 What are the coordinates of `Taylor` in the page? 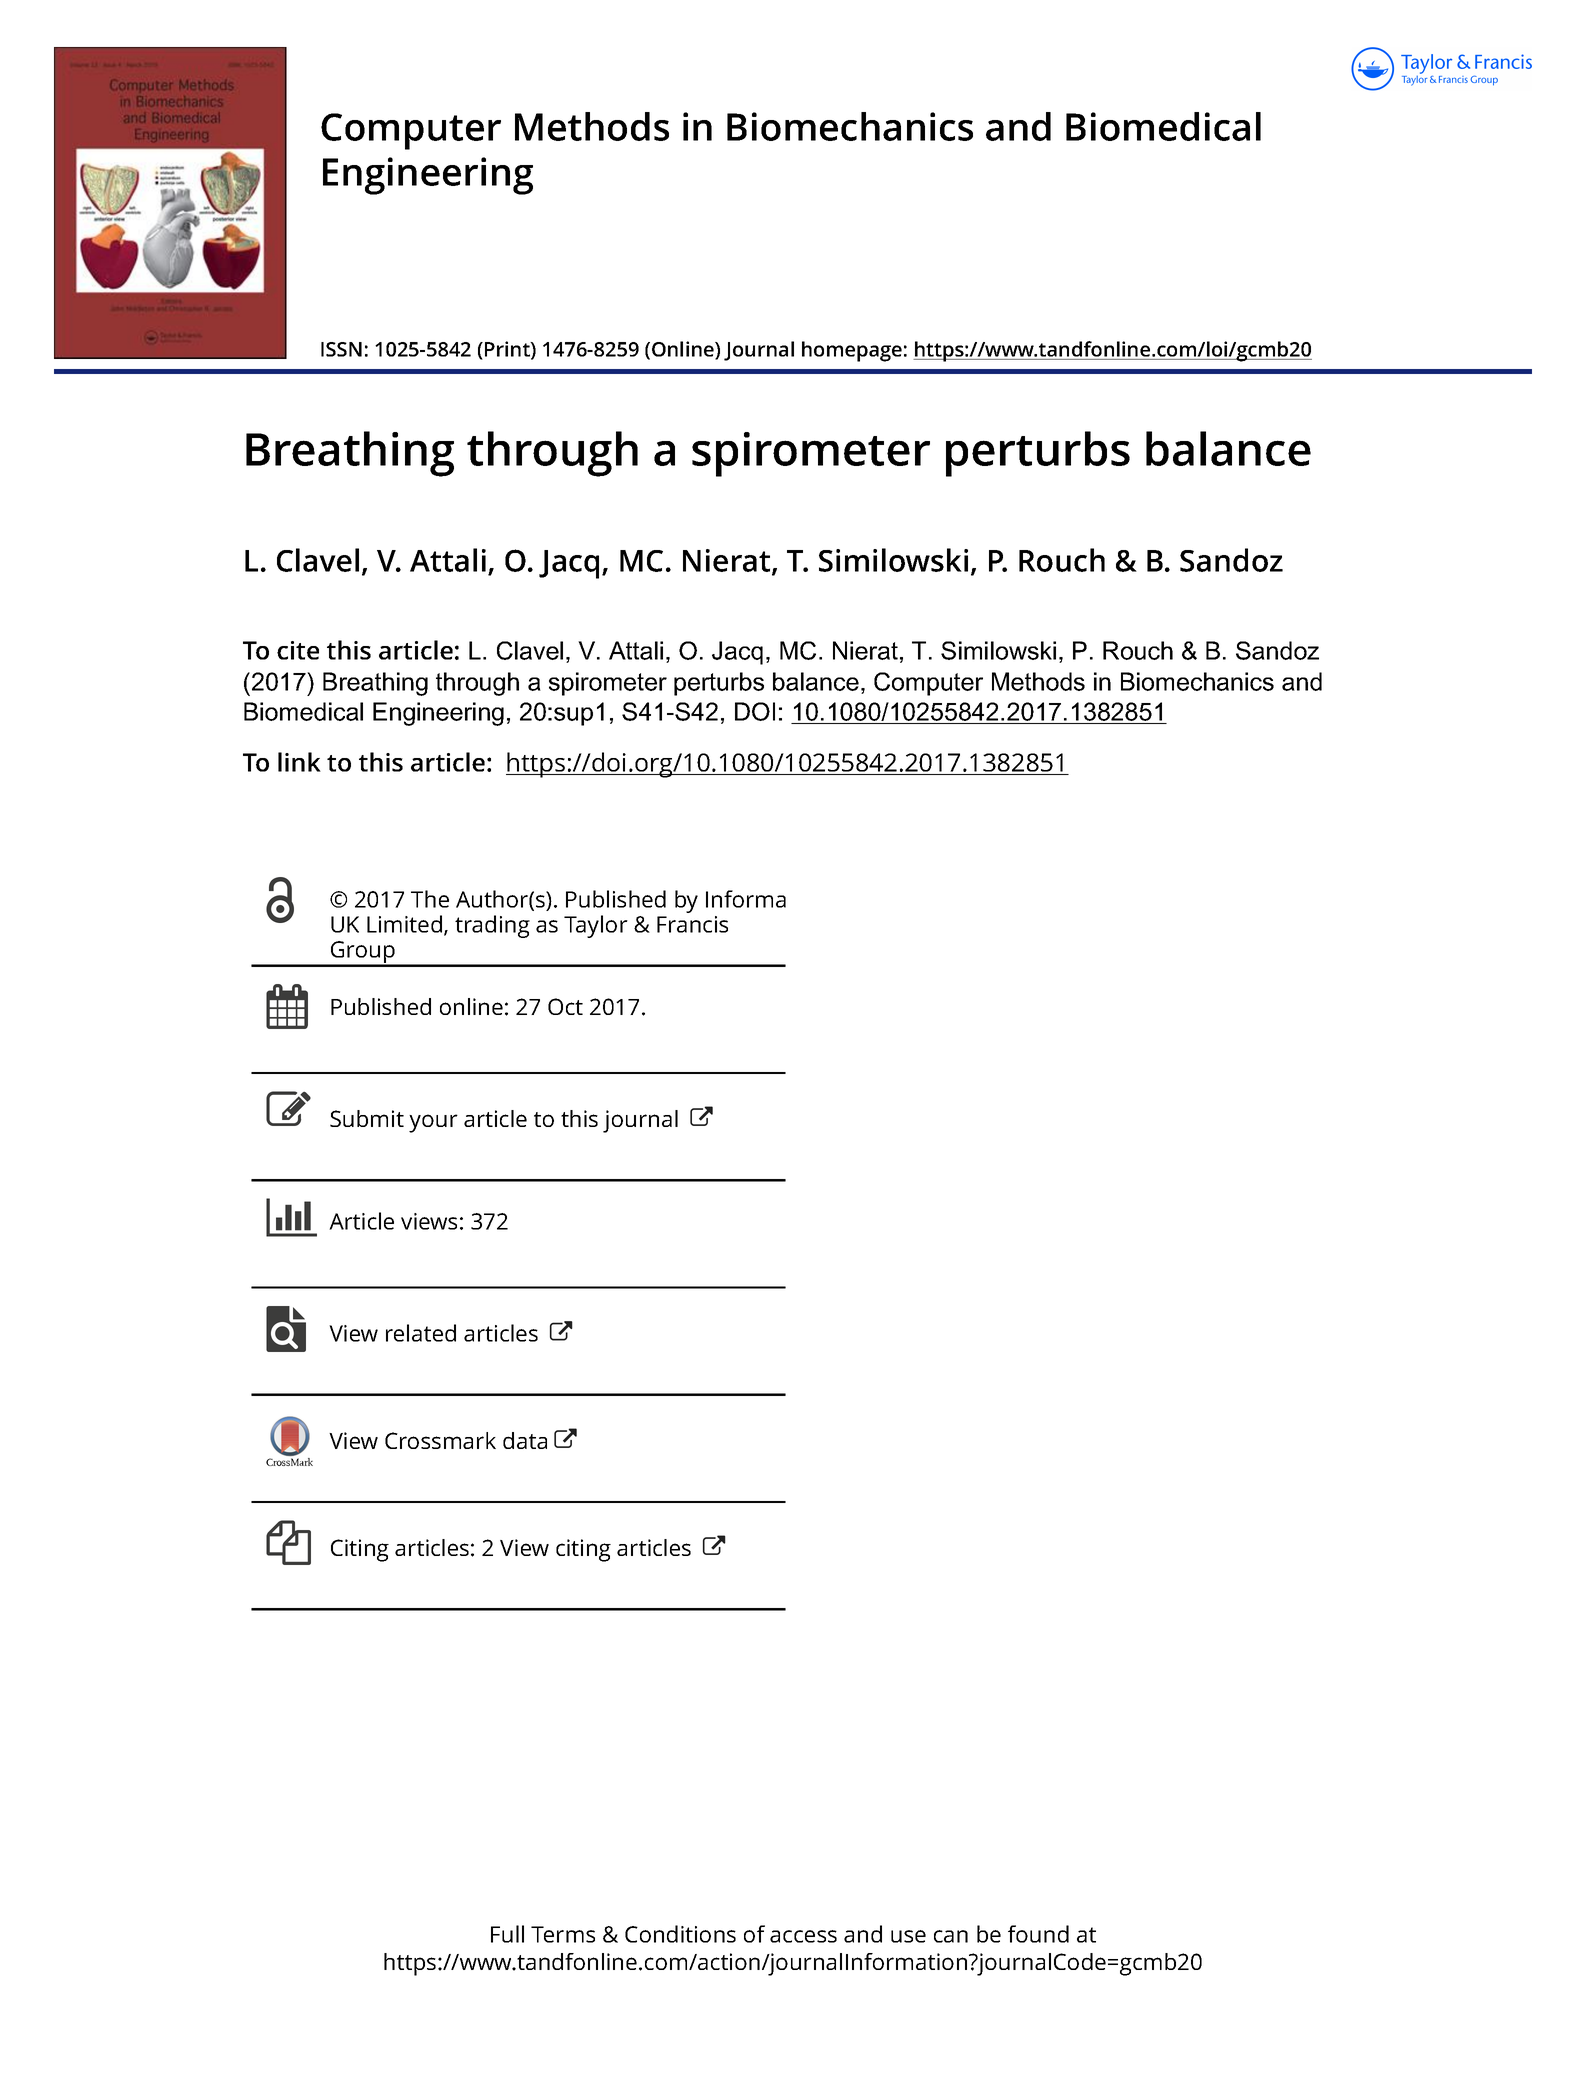 It's located at (596, 926).
